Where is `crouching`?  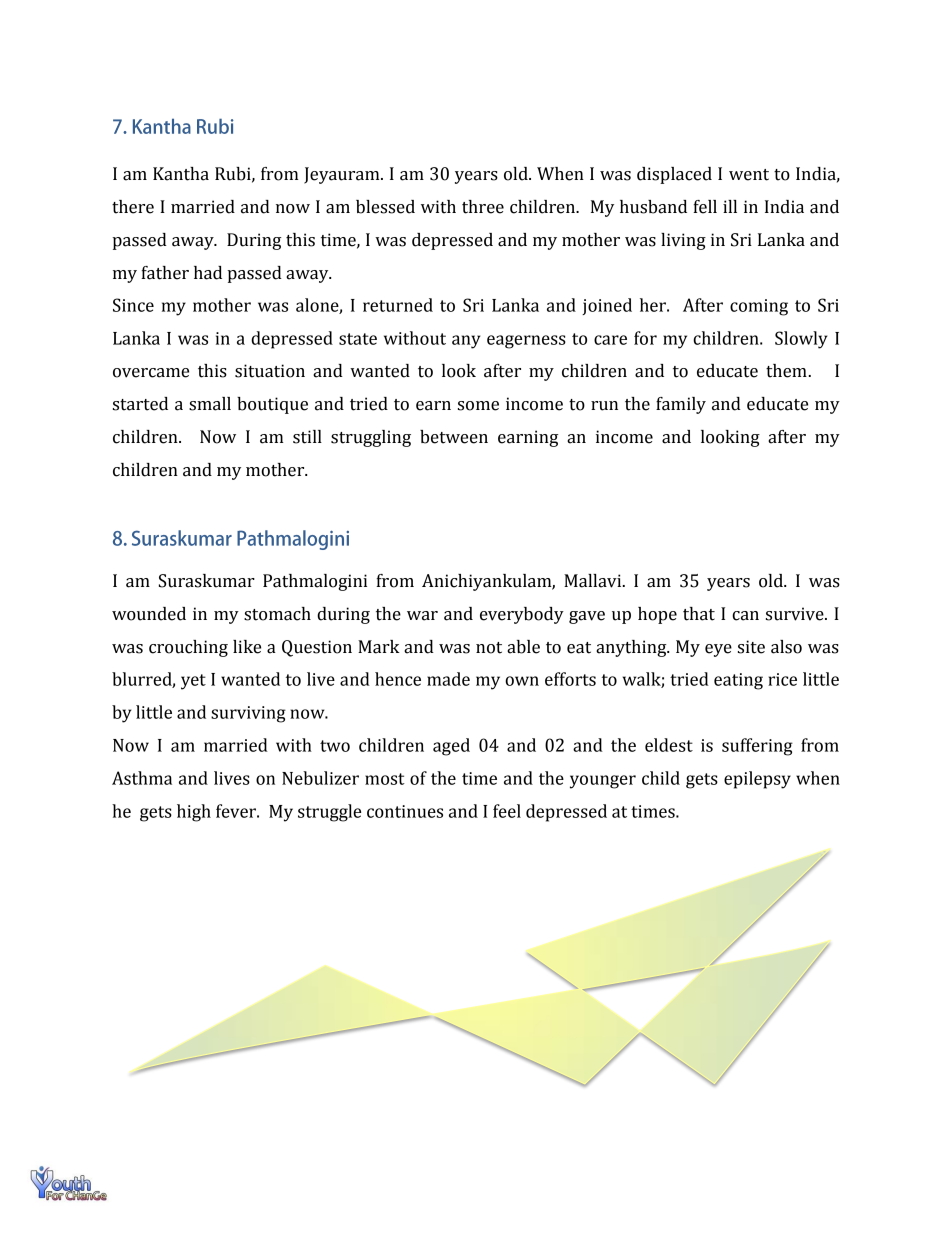 crouching is located at coordinates (188, 648).
